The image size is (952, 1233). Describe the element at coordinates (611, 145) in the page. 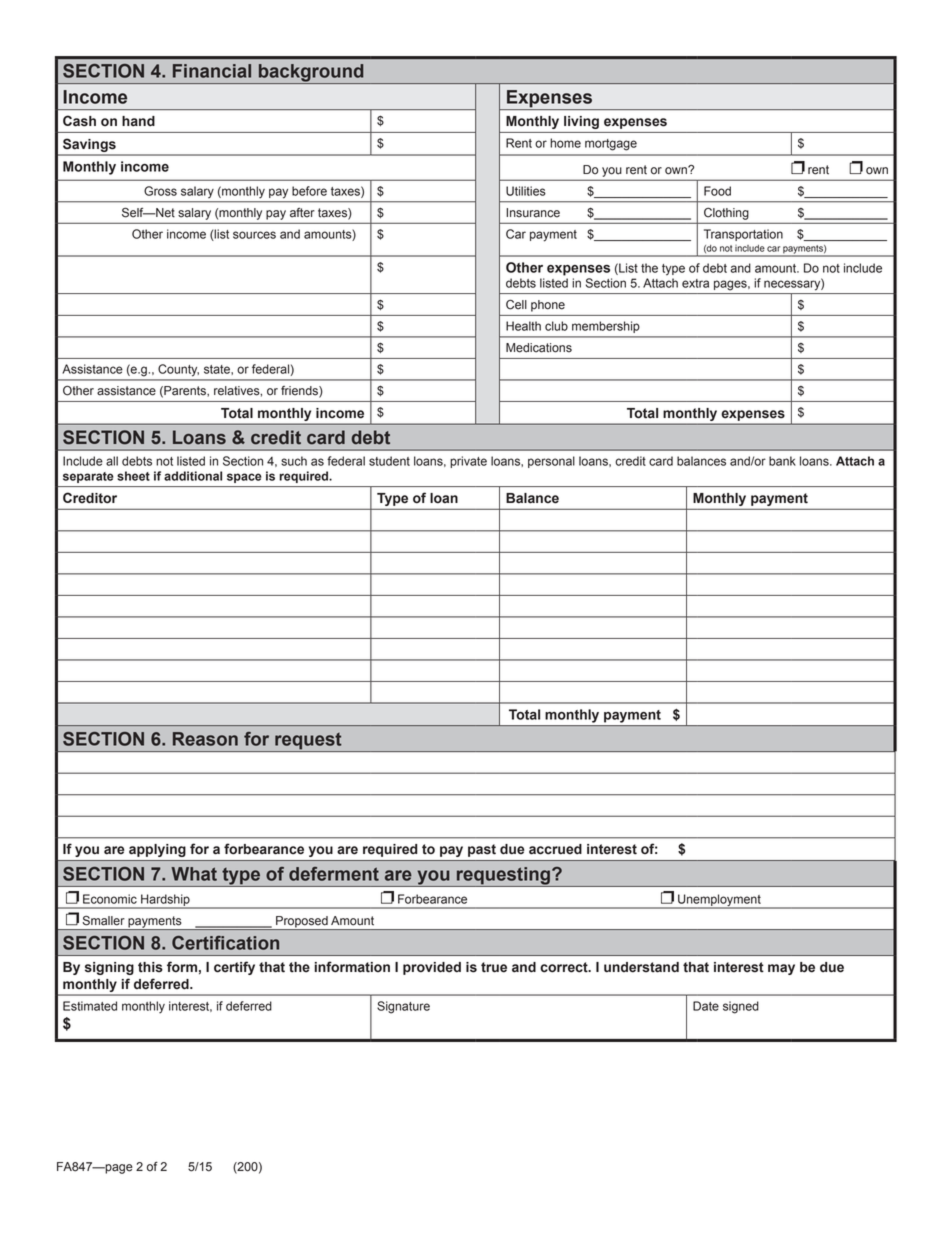

I see `mortgage` at that location.
